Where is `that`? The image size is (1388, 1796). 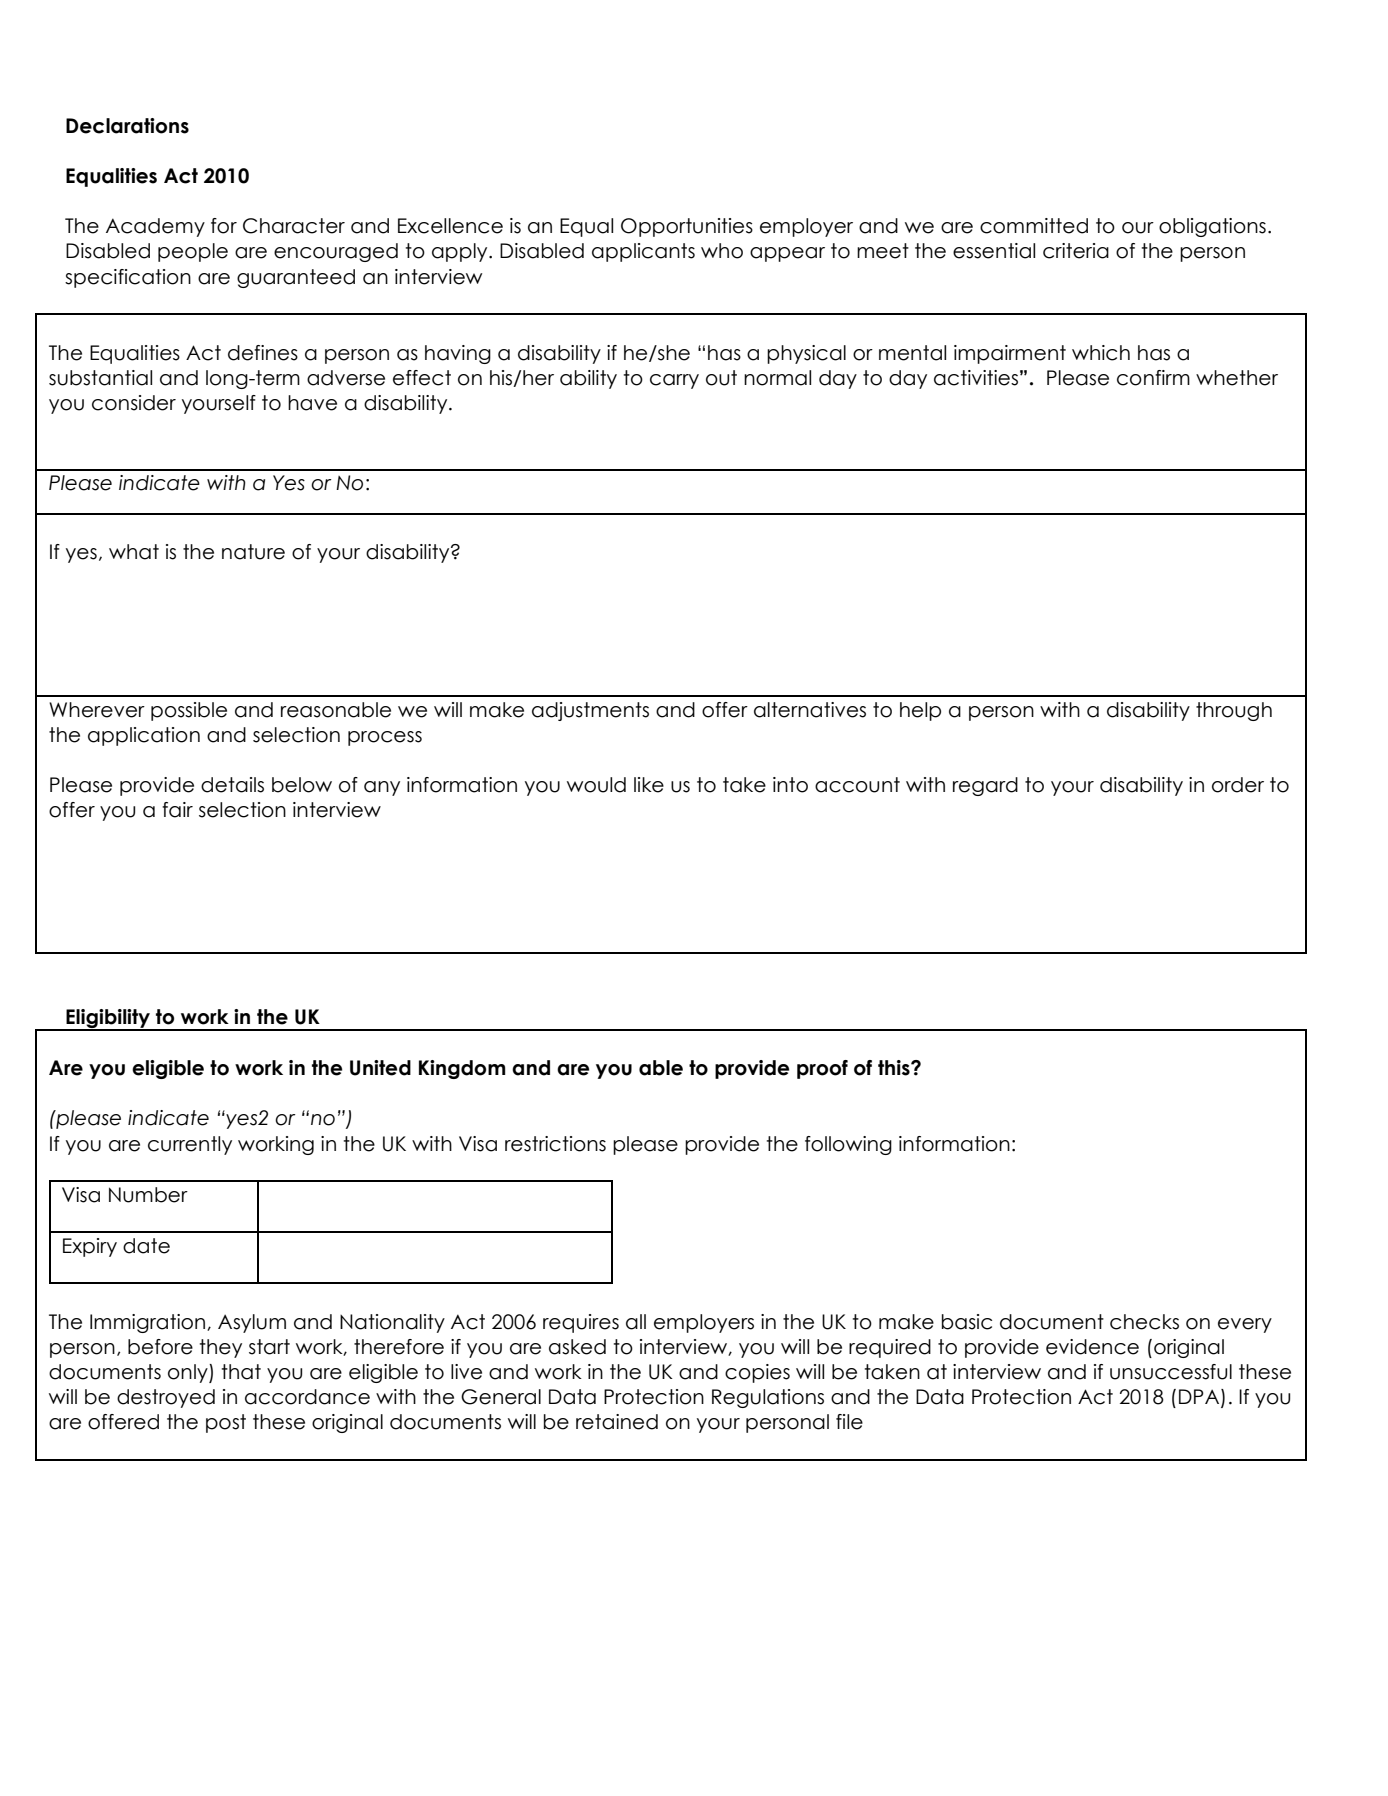 that is located at coordinates (241, 1372).
